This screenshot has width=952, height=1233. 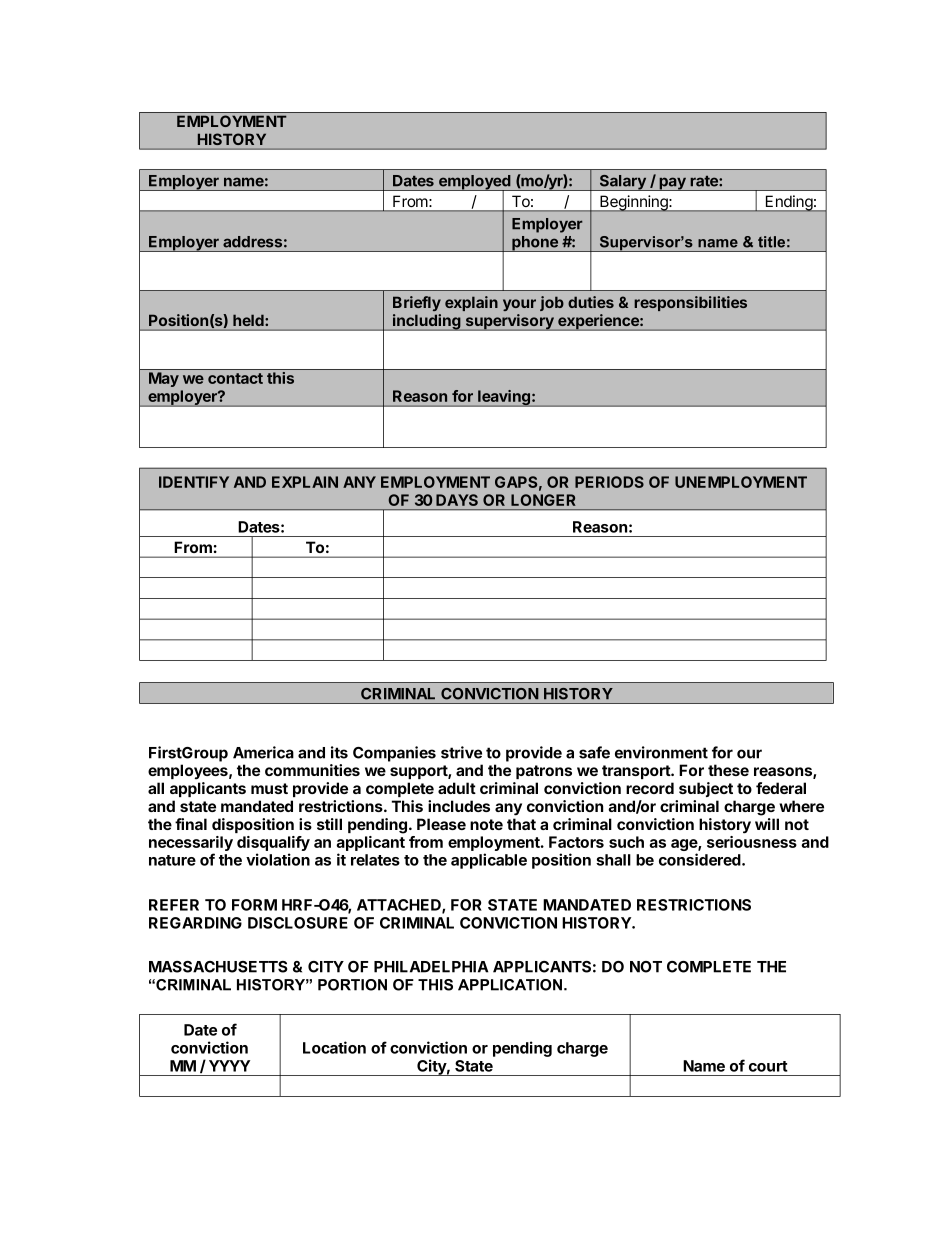 I want to click on pay, so click(x=672, y=184).
